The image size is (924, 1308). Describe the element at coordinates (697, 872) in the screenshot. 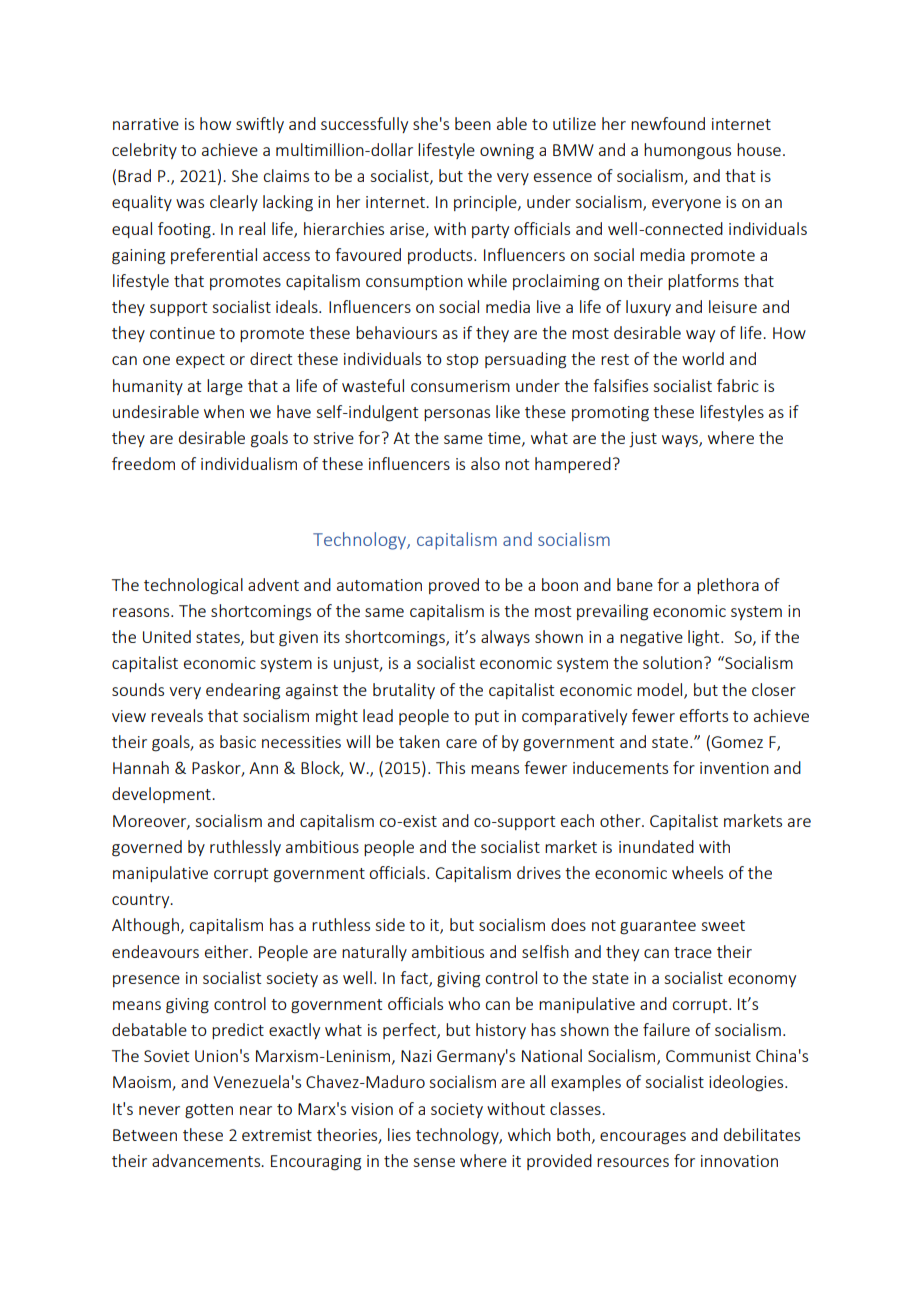

I see `wheels` at that location.
